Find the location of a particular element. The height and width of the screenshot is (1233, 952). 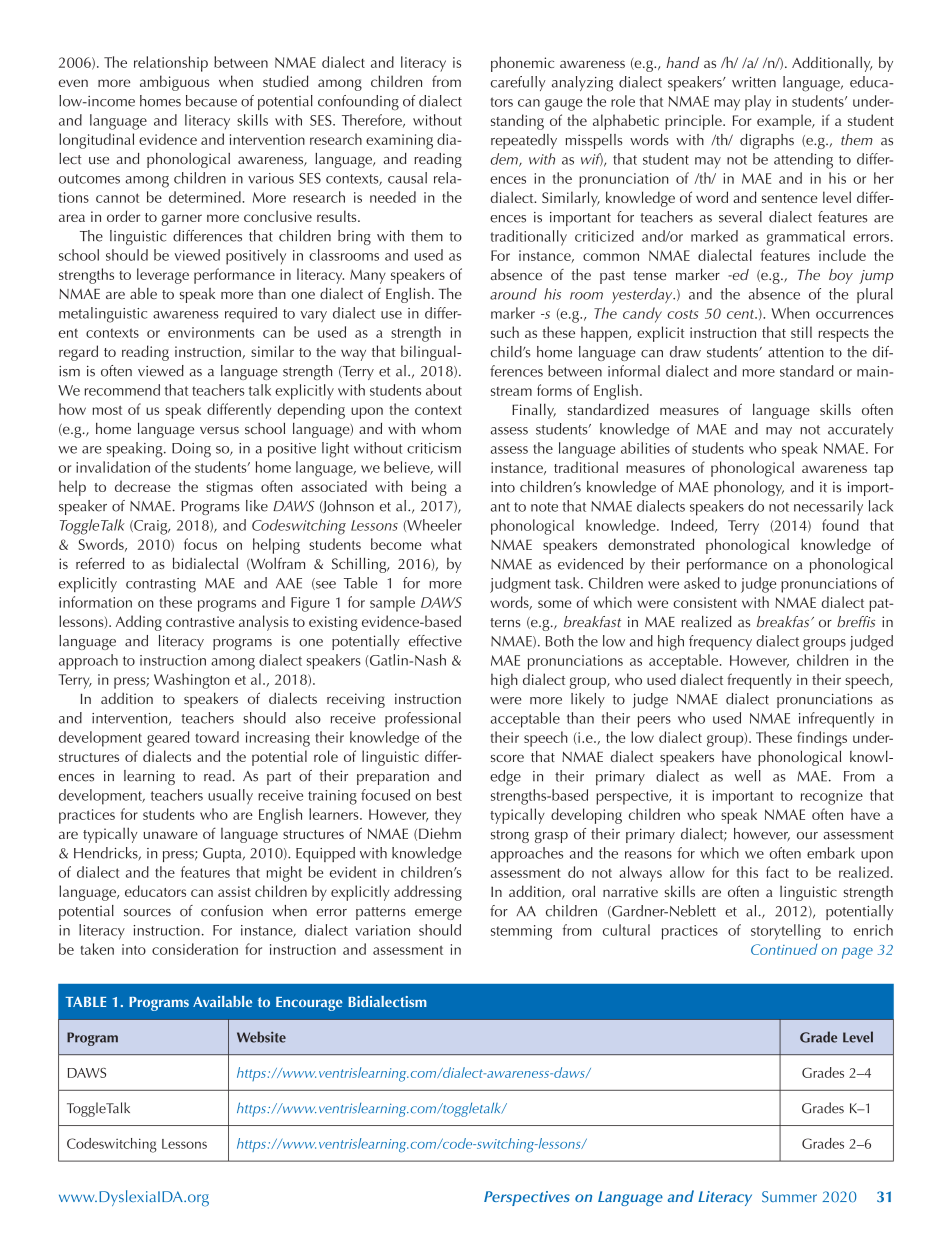

Summer is located at coordinates (789, 1197).
